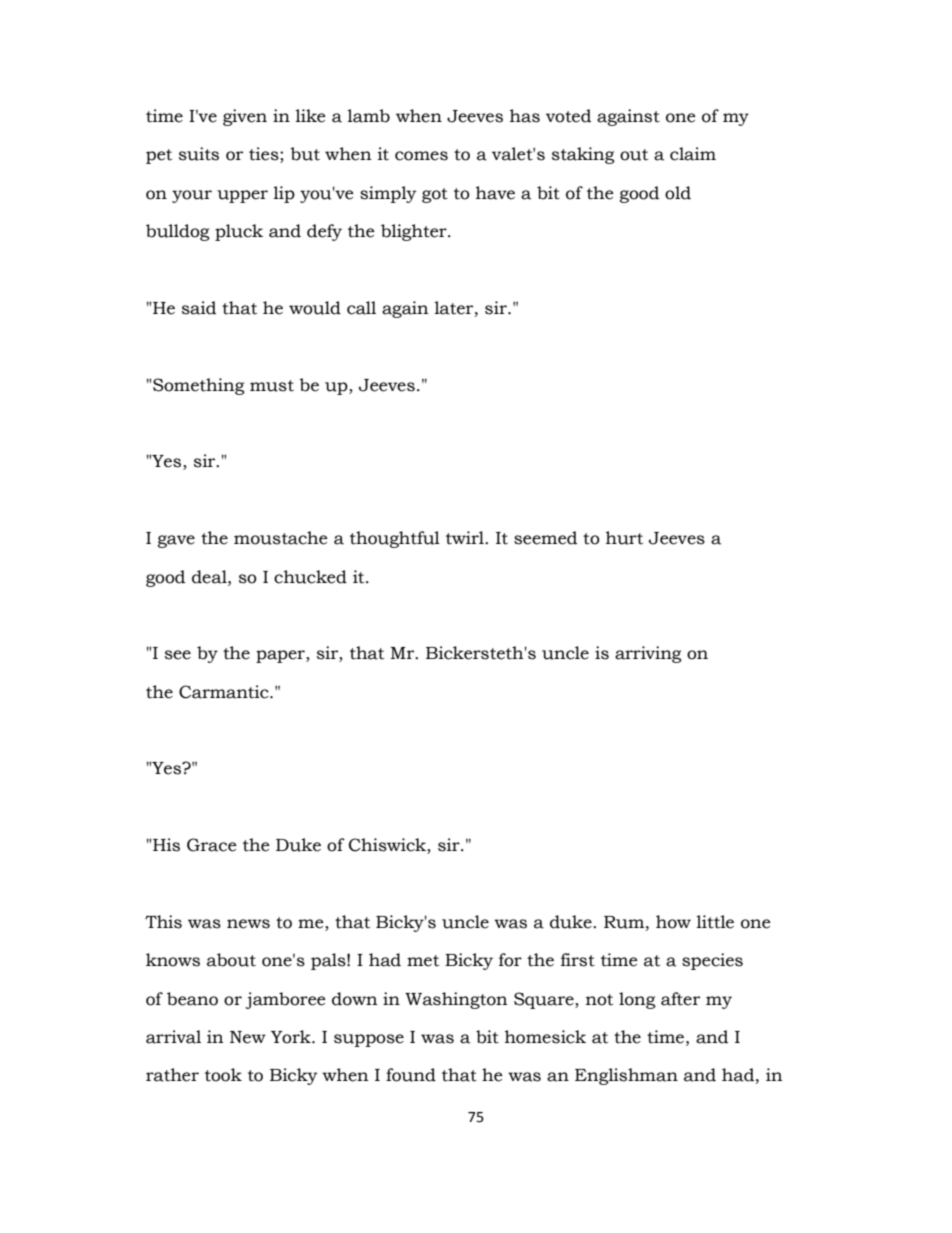  What do you see at coordinates (648, 654) in the screenshot?
I see `arriving` at bounding box center [648, 654].
